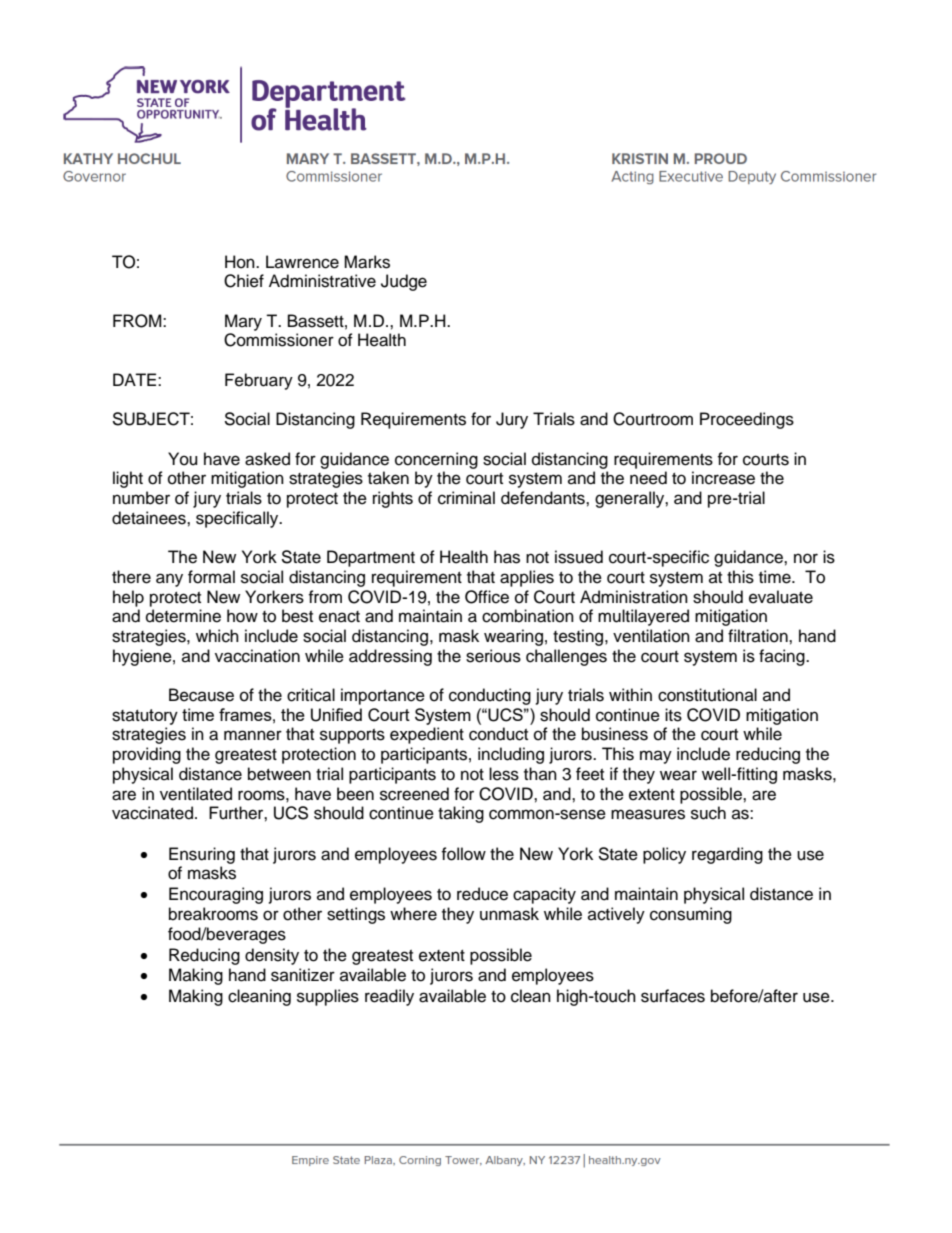  Describe the element at coordinates (759, 636) in the screenshot. I see `filtration` at that location.
